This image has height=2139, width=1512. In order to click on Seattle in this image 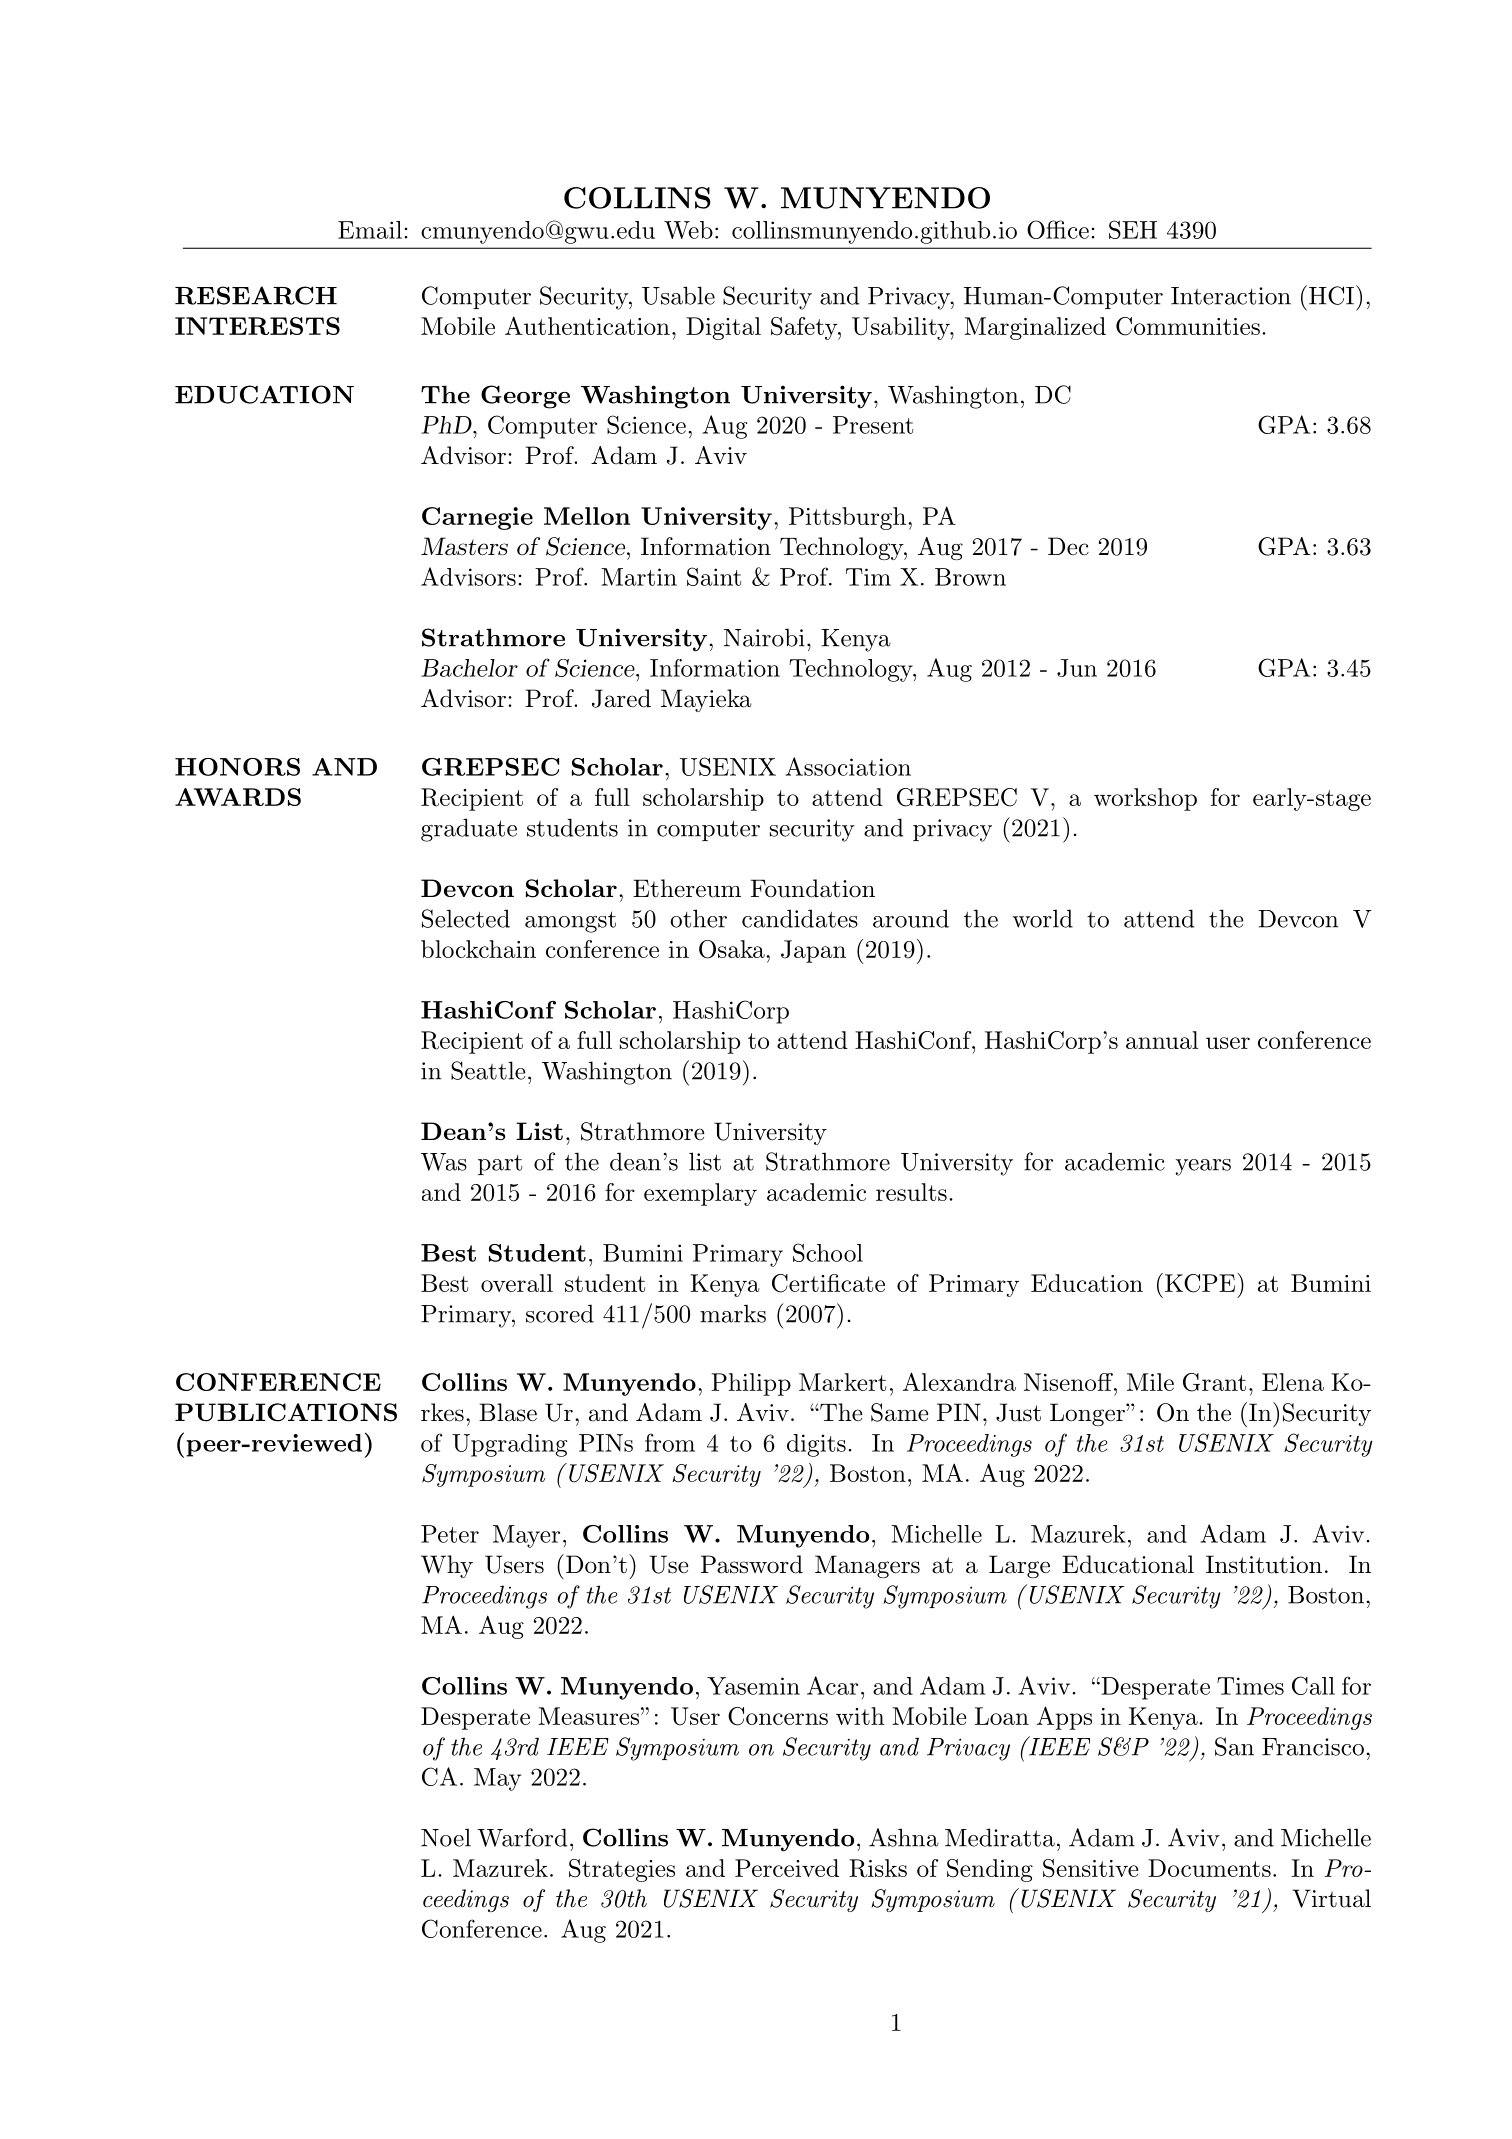, I will do `click(488, 1070)`.
